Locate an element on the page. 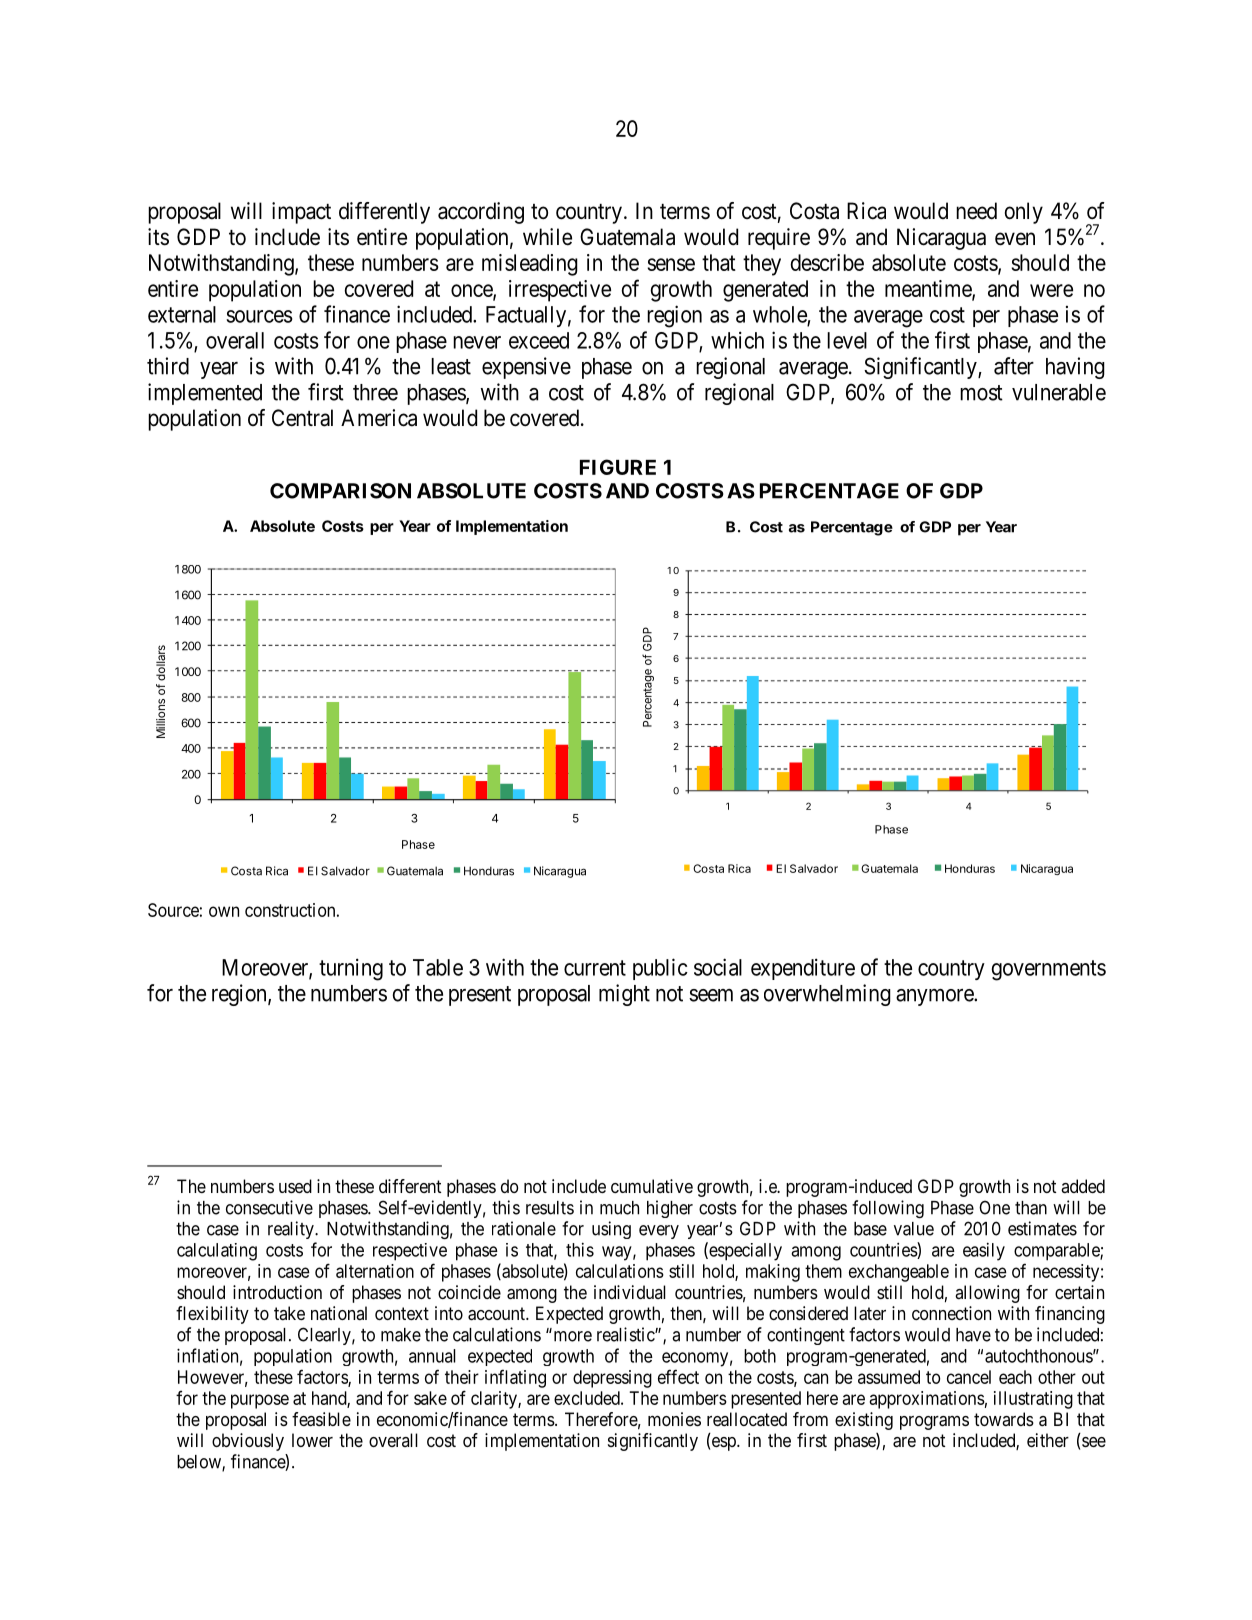 Image resolution: width=1252 pixels, height=1620 pixels. COMPARISON is located at coordinates (340, 491).
